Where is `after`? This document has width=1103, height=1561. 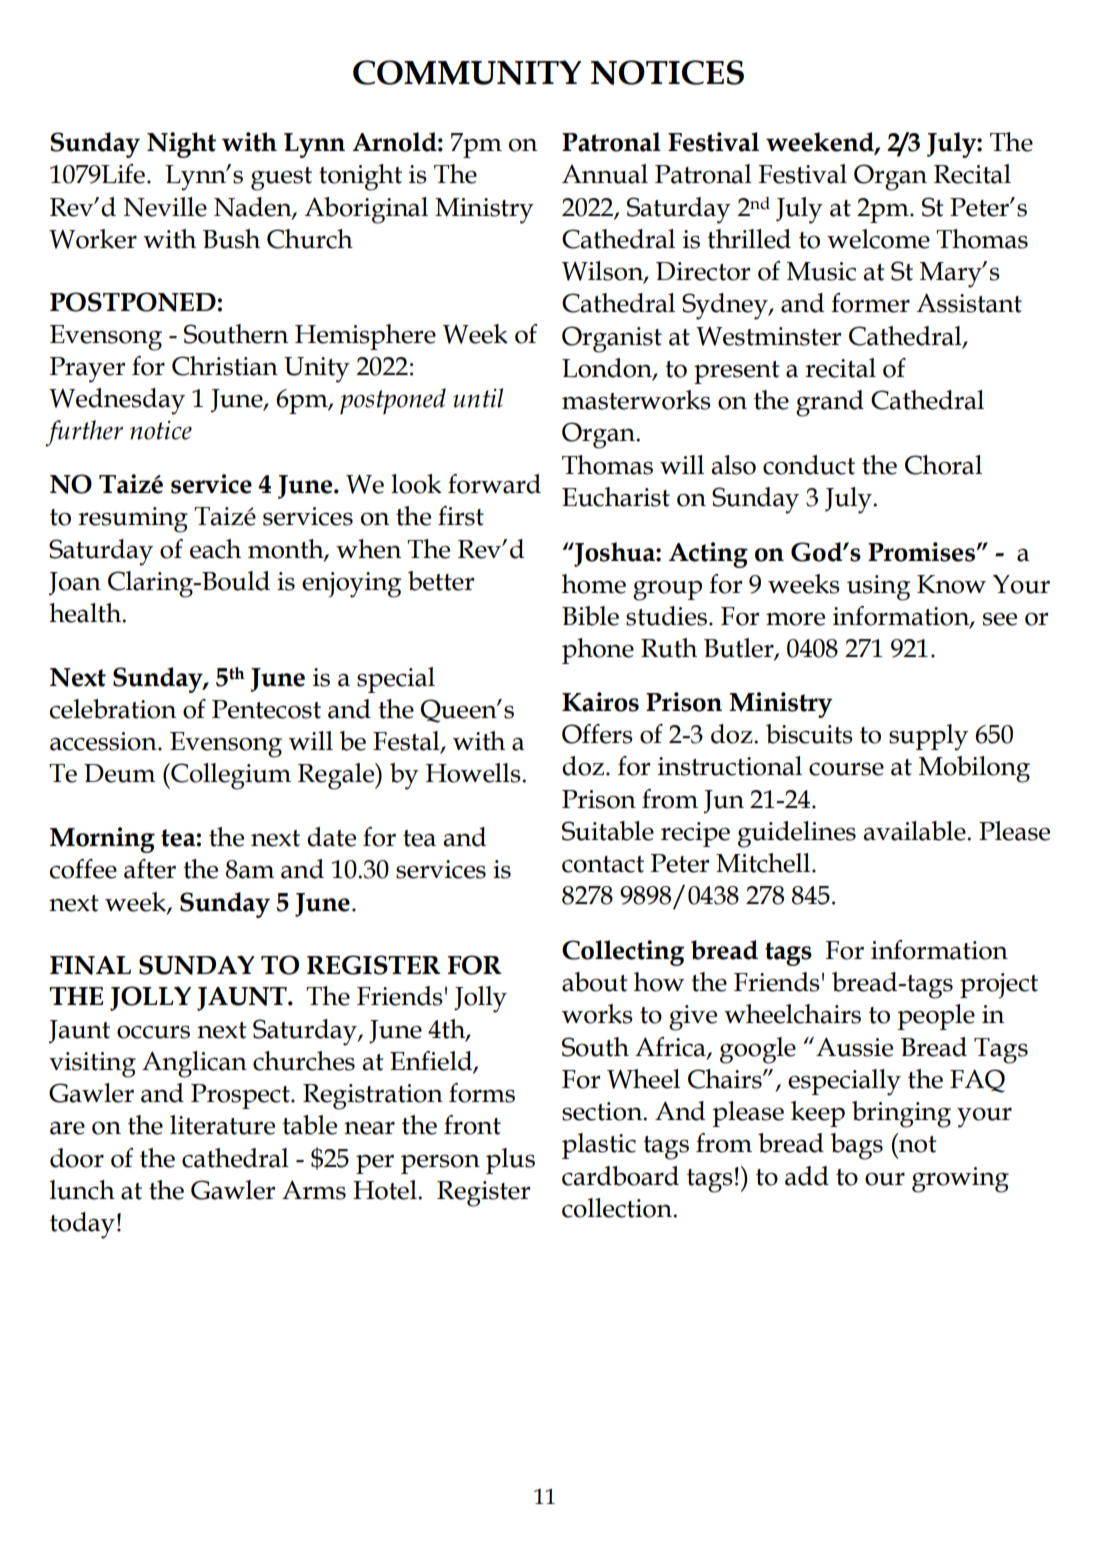
after is located at coordinates (150, 869).
